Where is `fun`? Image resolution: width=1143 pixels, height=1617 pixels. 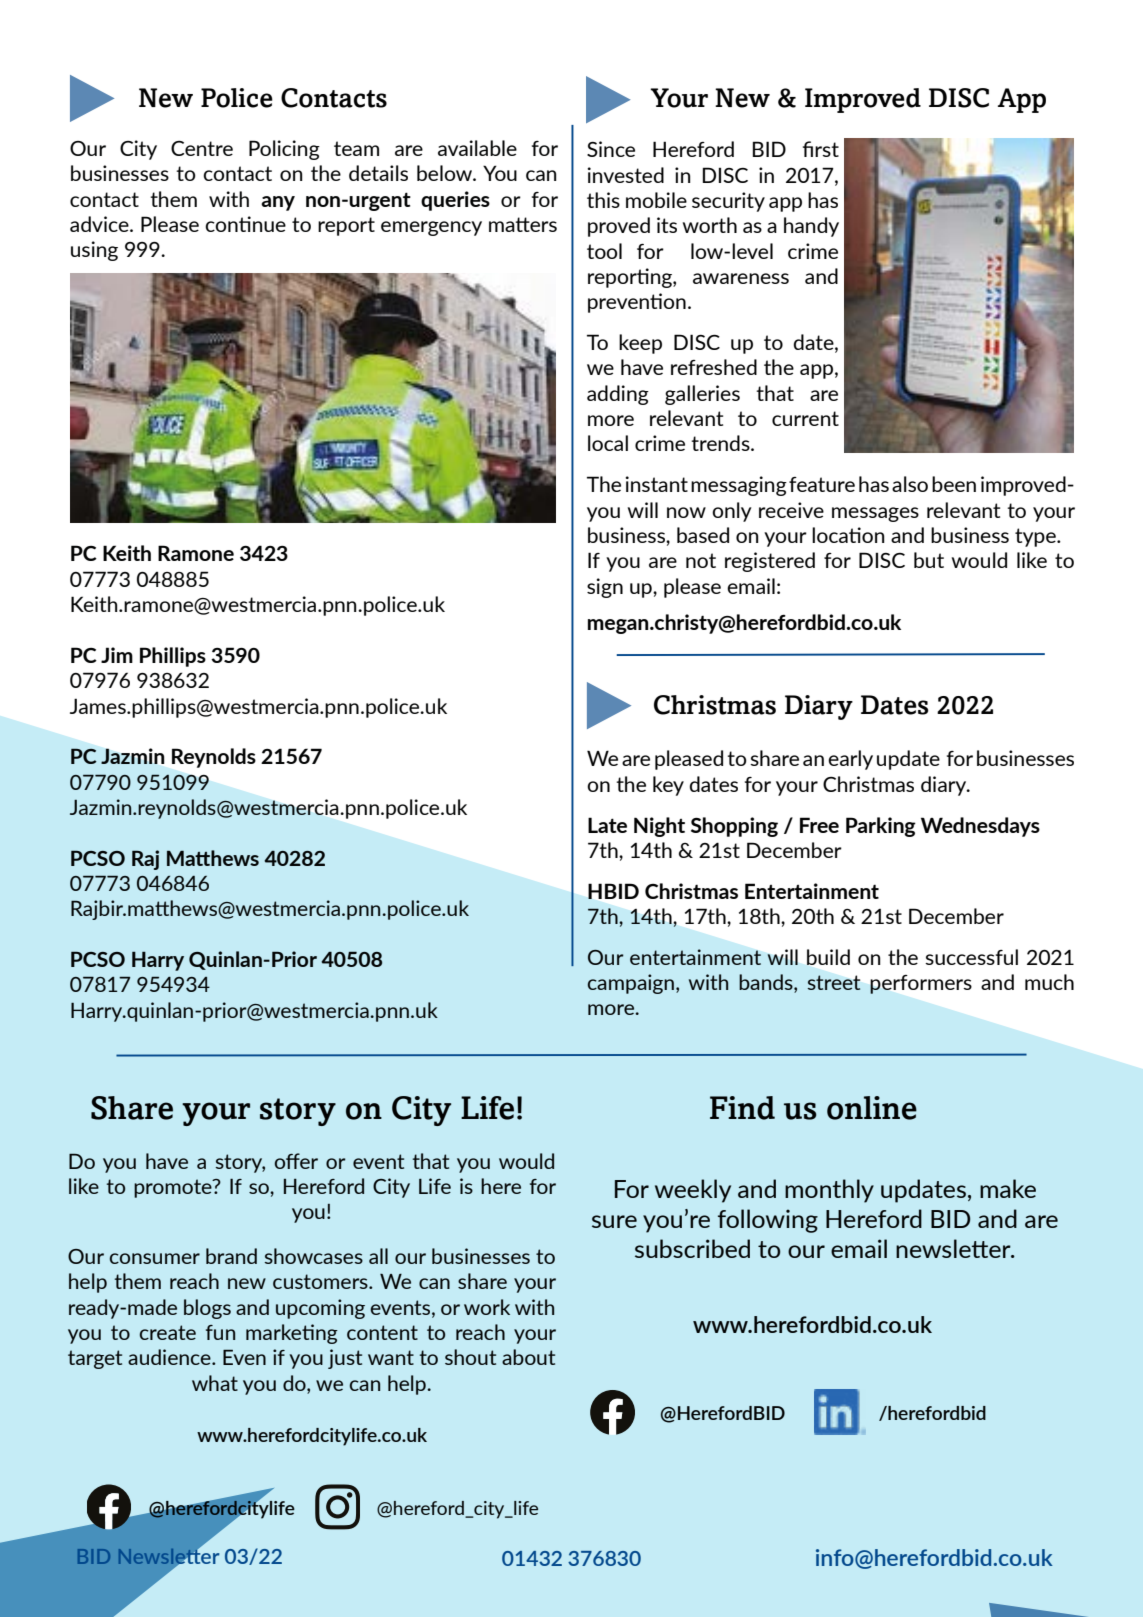 fun is located at coordinates (220, 1332).
